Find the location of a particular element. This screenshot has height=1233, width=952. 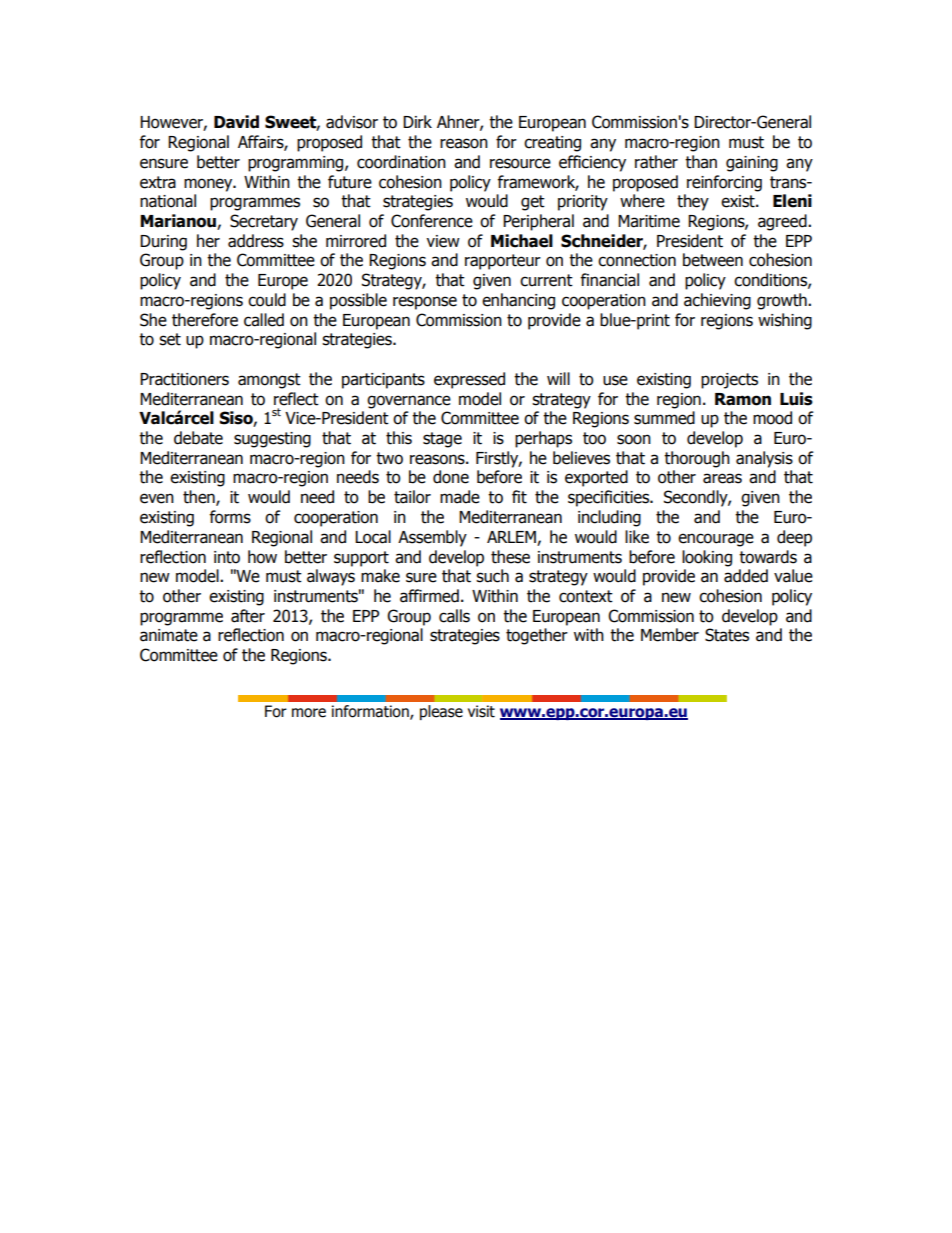

Ramon is located at coordinates (743, 399).
